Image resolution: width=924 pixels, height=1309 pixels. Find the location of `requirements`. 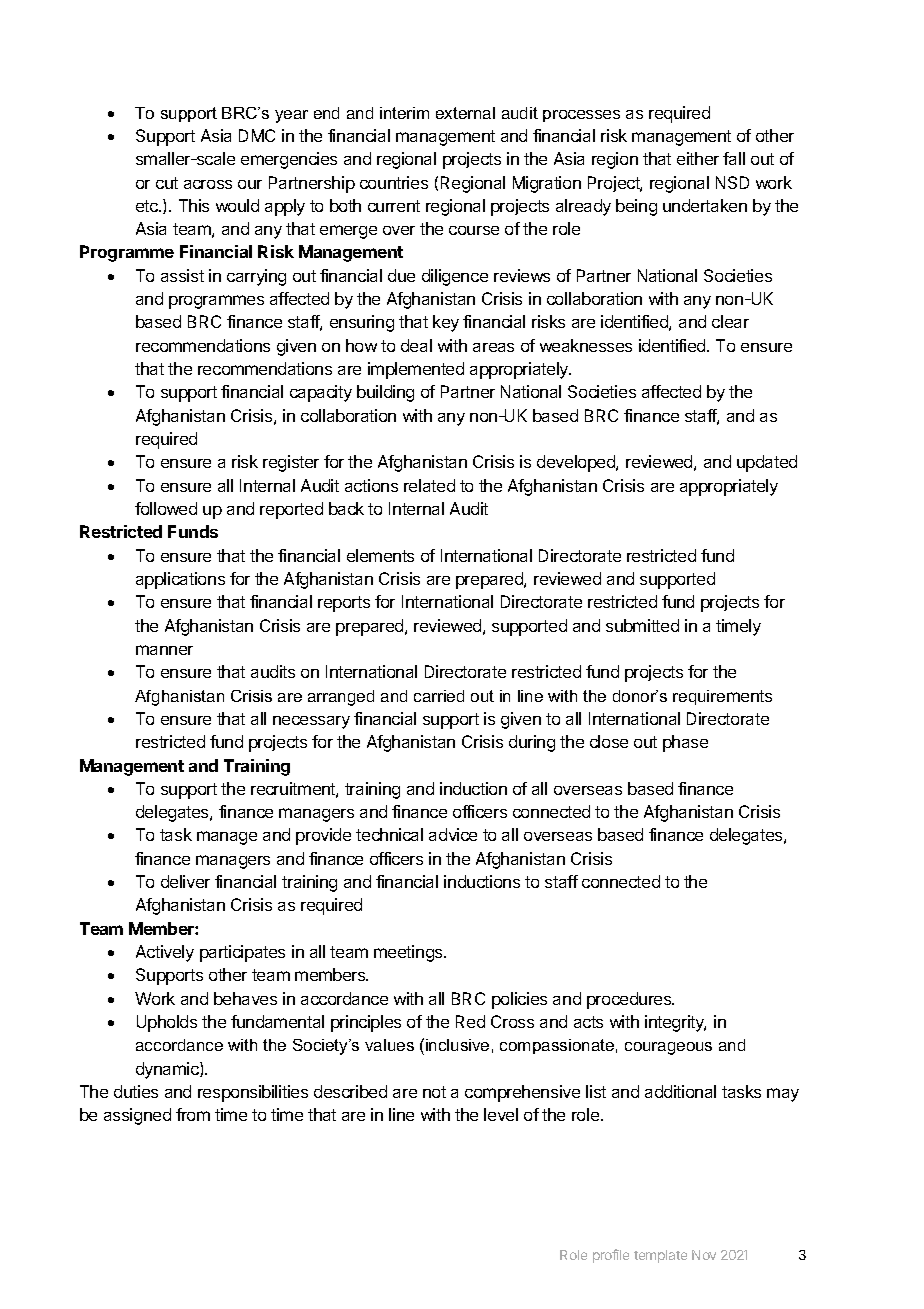

requirements is located at coordinates (722, 697).
